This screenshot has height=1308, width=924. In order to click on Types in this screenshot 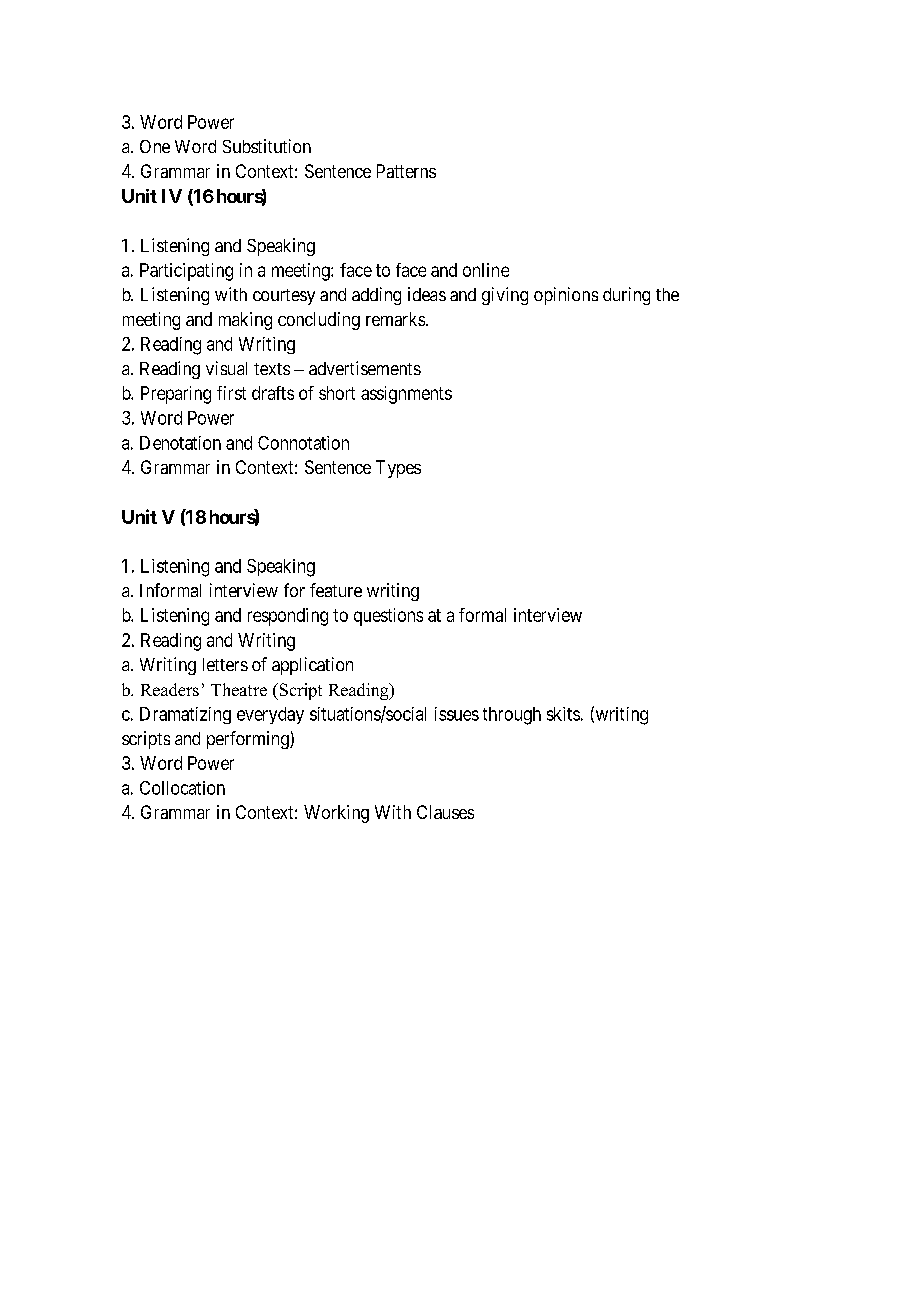, I will do `click(398, 469)`.
